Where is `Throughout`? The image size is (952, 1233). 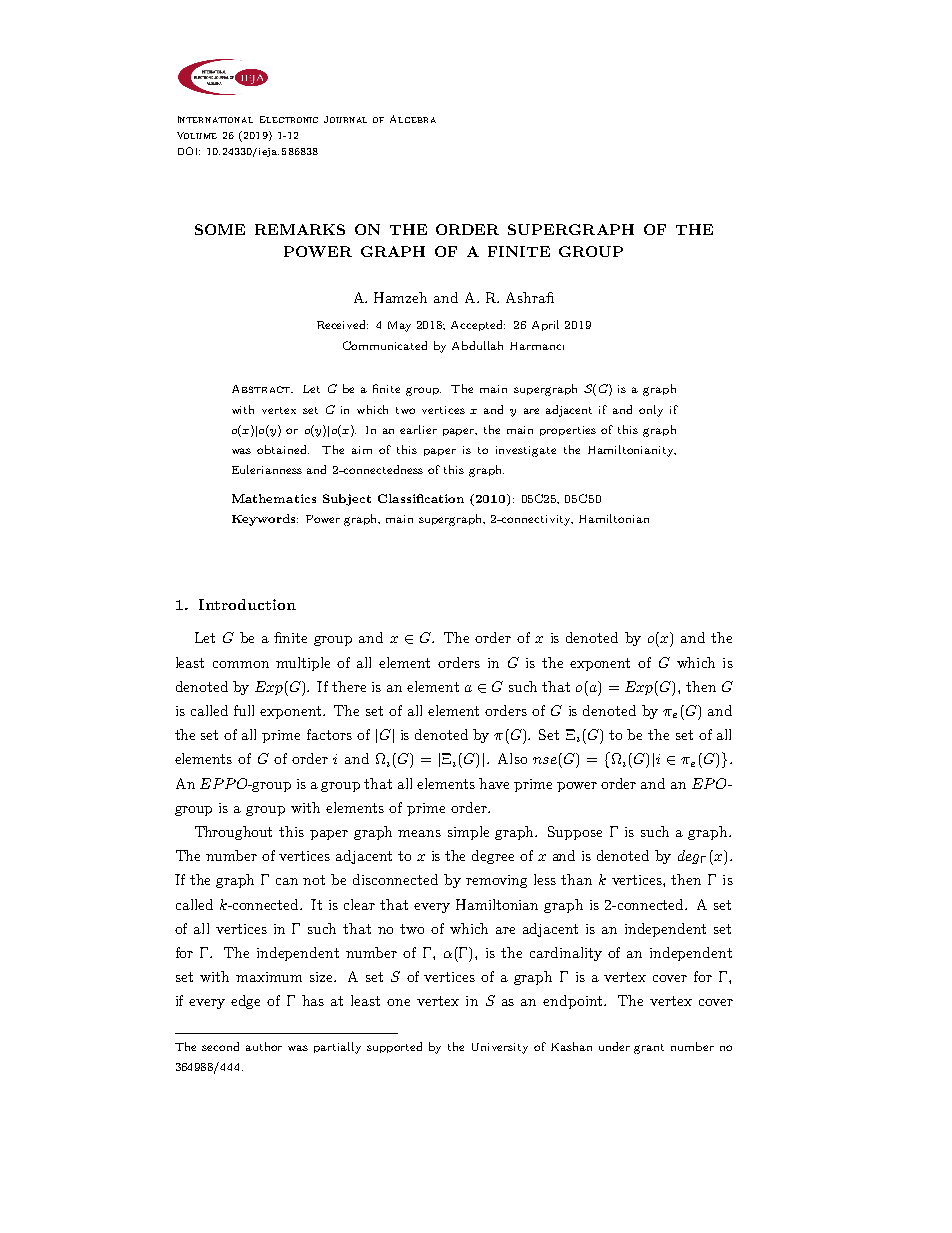
Throughout is located at coordinates (233, 833).
